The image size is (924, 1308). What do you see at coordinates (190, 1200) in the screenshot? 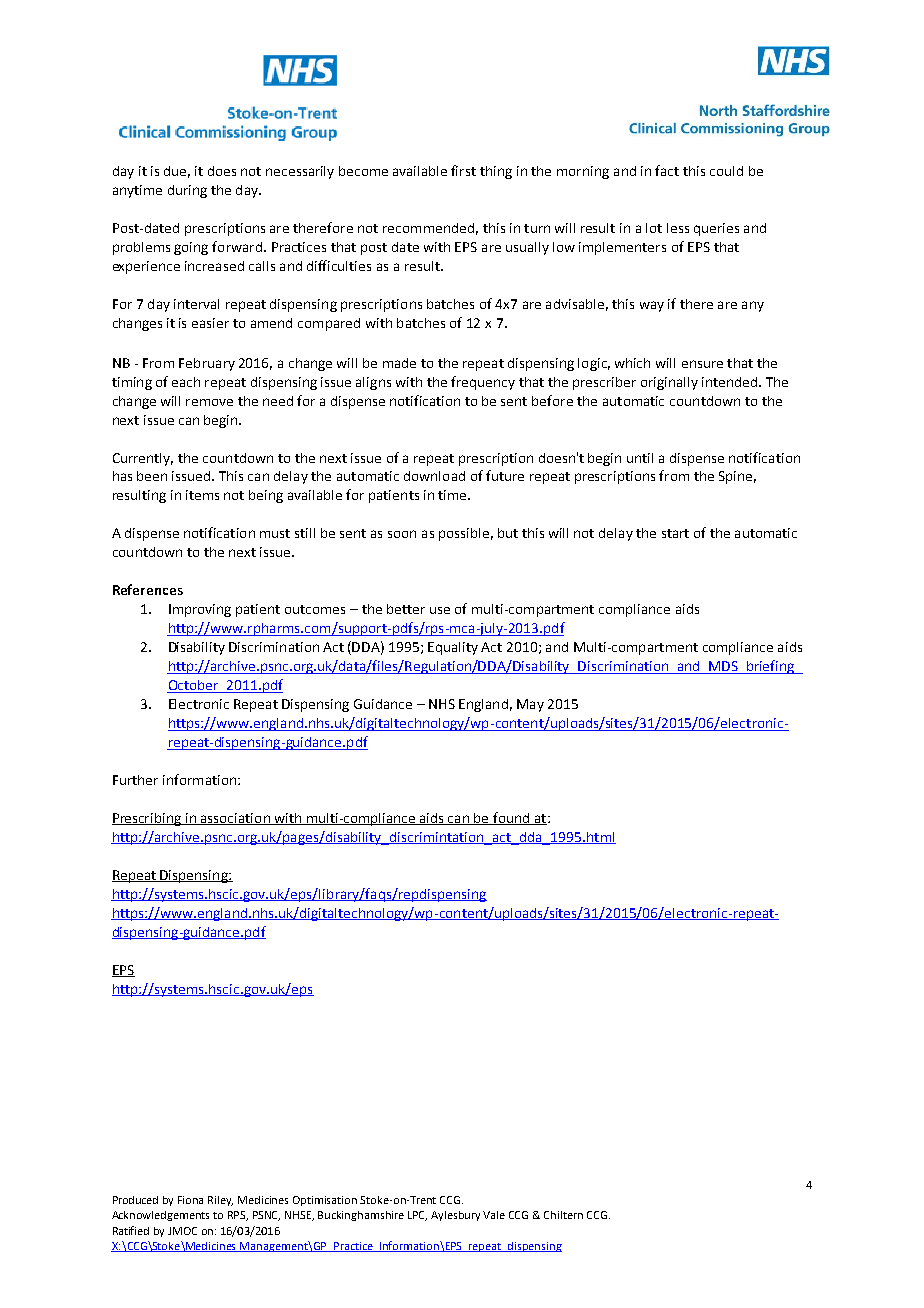
I see `Fiona` at bounding box center [190, 1200].
